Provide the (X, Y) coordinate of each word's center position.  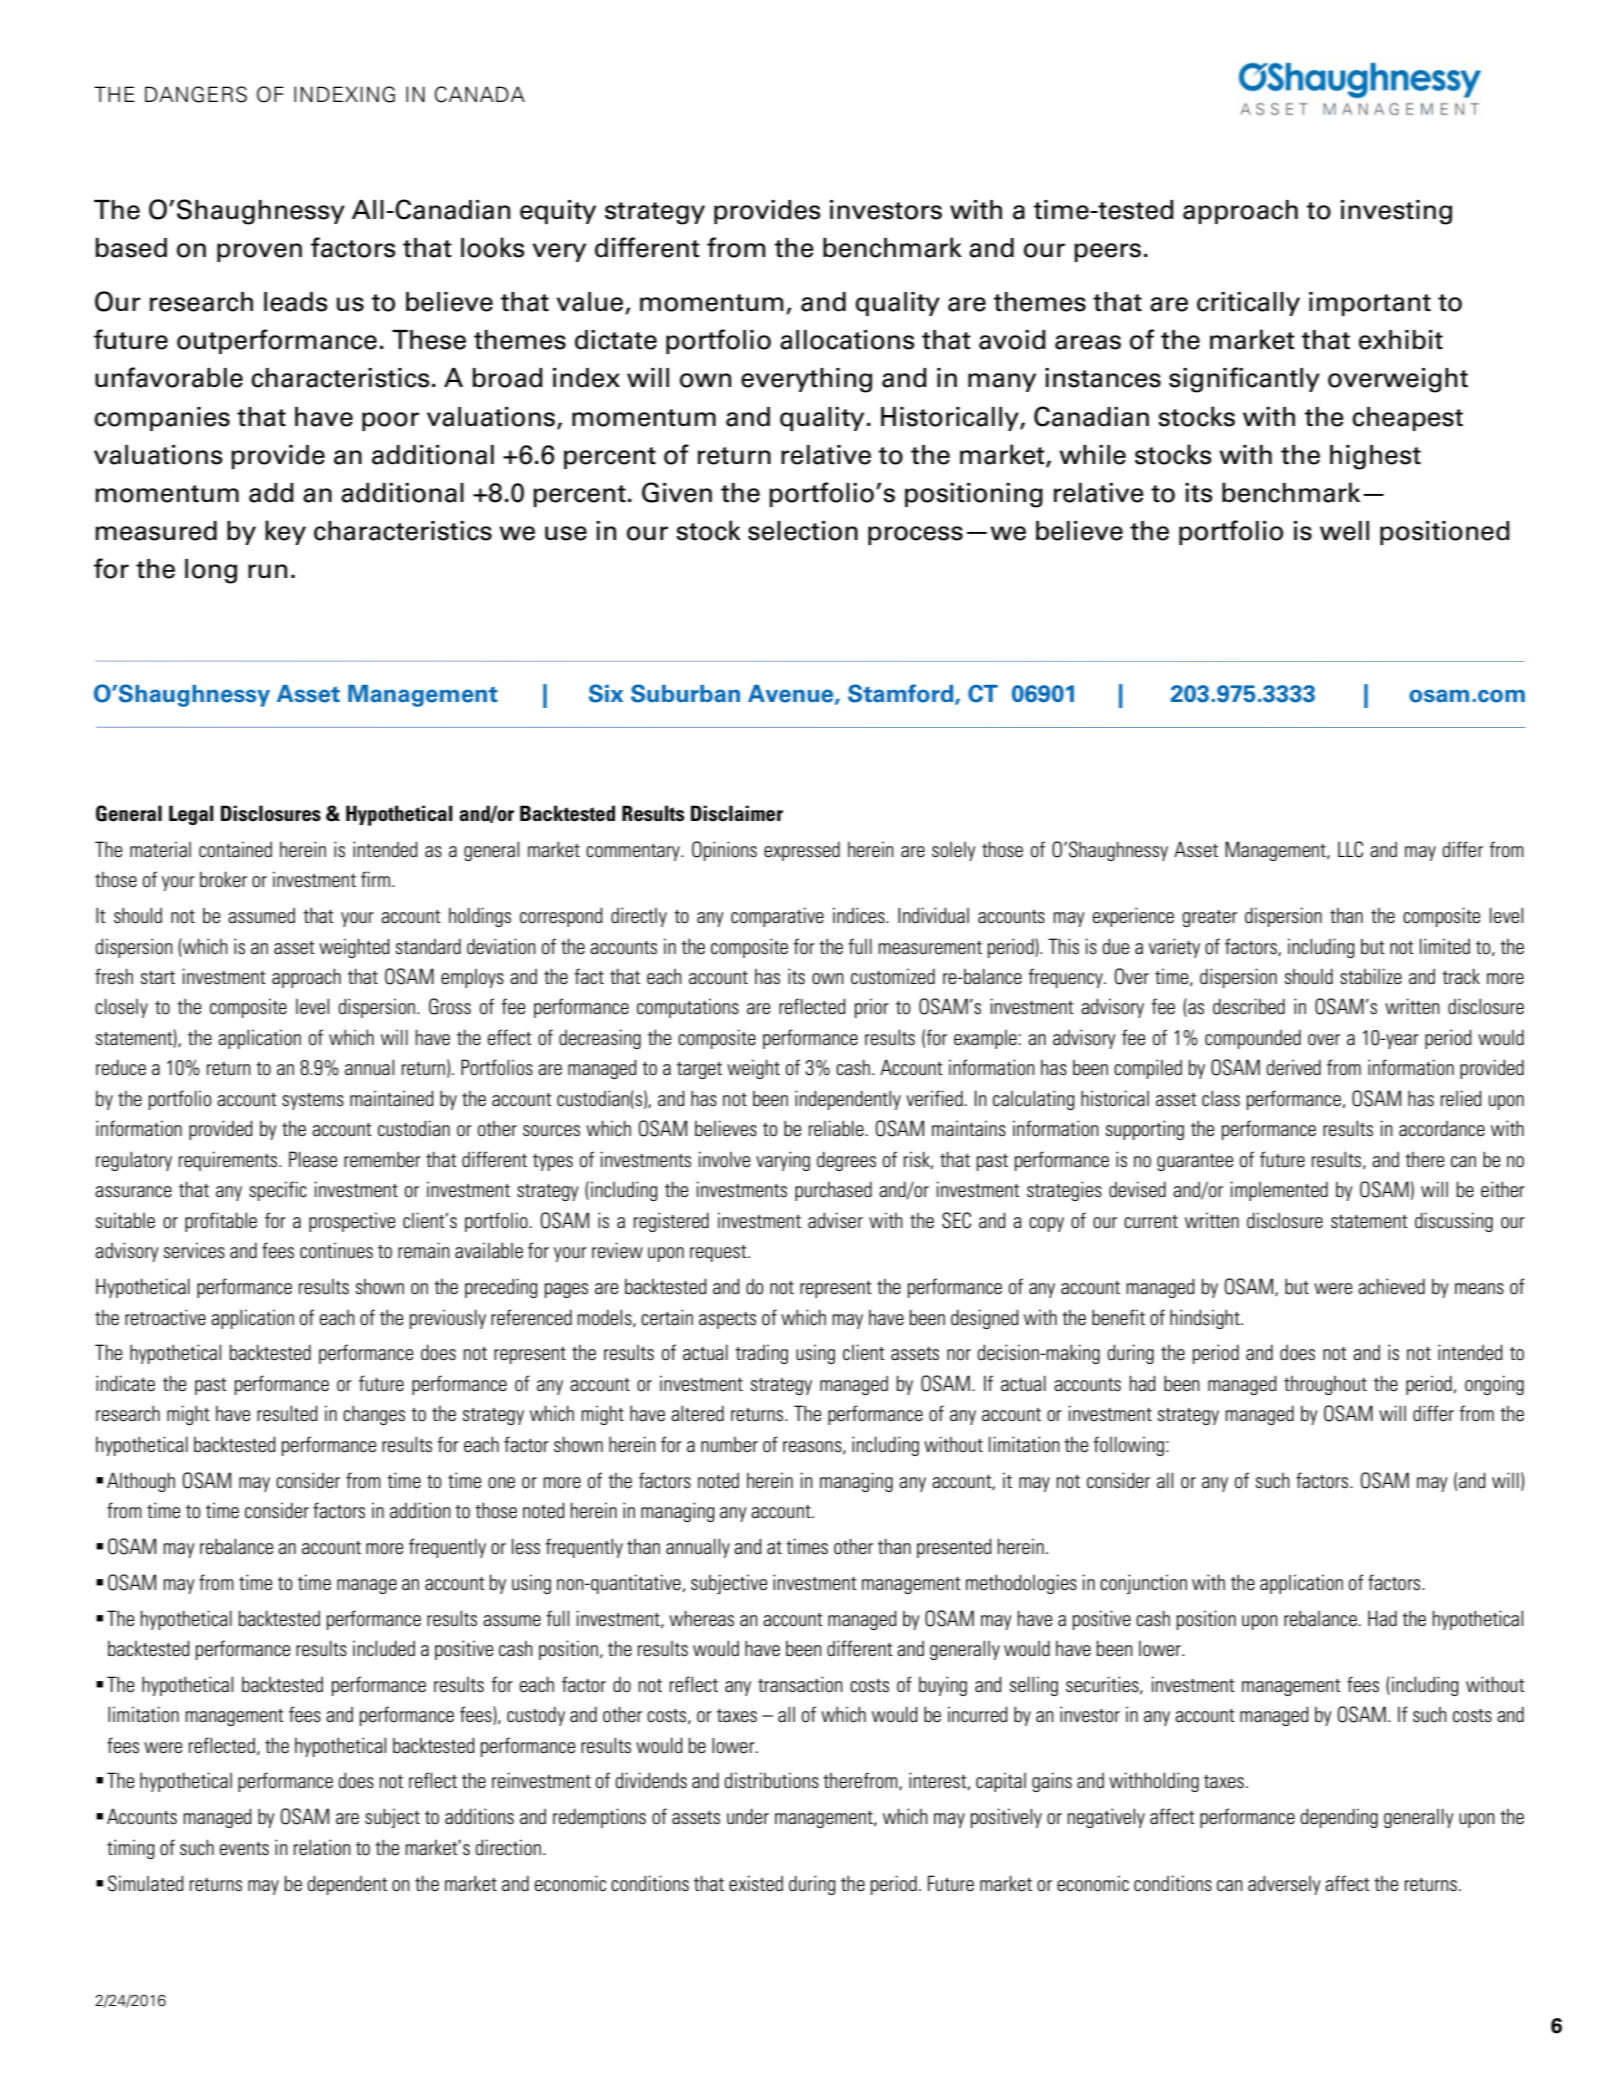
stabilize (1371, 976)
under (748, 1816)
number (729, 1445)
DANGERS (196, 94)
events (244, 1849)
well (1344, 531)
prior (872, 1008)
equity (558, 212)
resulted (287, 1413)
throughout (1325, 1385)
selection (803, 531)
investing (1396, 212)
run (267, 571)
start (158, 977)
